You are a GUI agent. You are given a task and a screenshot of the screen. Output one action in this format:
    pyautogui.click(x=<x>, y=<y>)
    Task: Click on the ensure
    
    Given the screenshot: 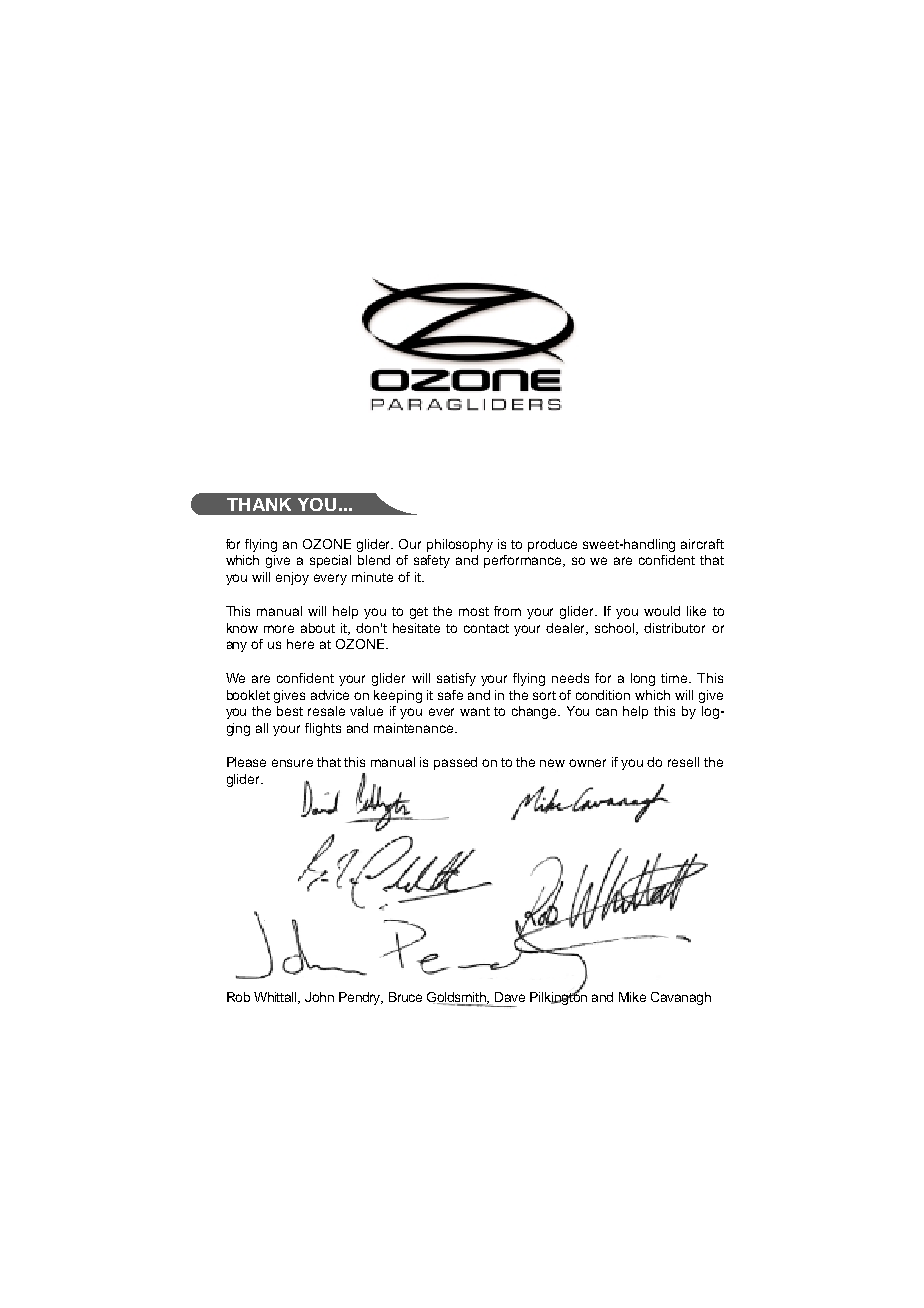 What is the action you would take?
    pyautogui.click(x=292, y=763)
